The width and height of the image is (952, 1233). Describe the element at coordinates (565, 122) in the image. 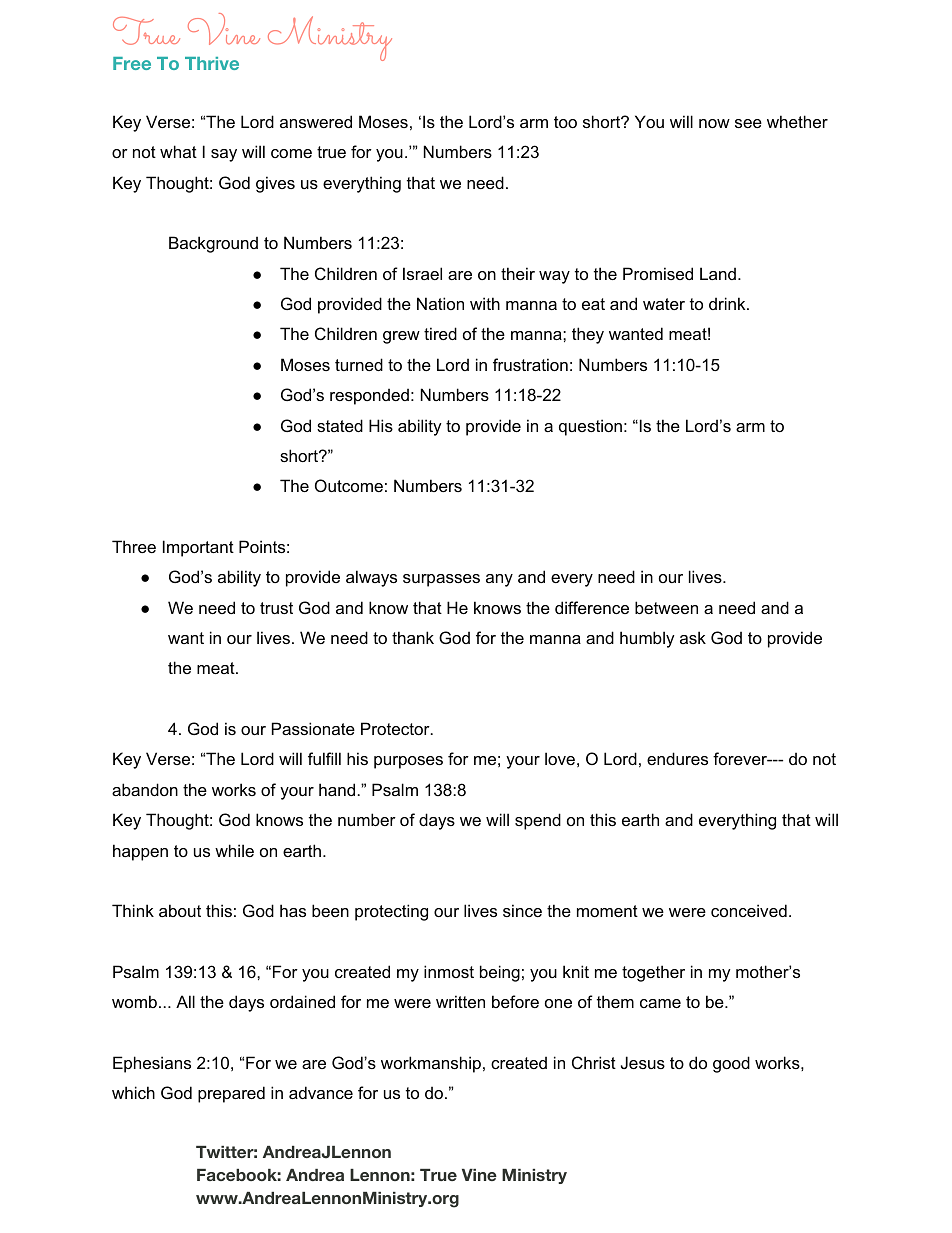

I see `too` at that location.
